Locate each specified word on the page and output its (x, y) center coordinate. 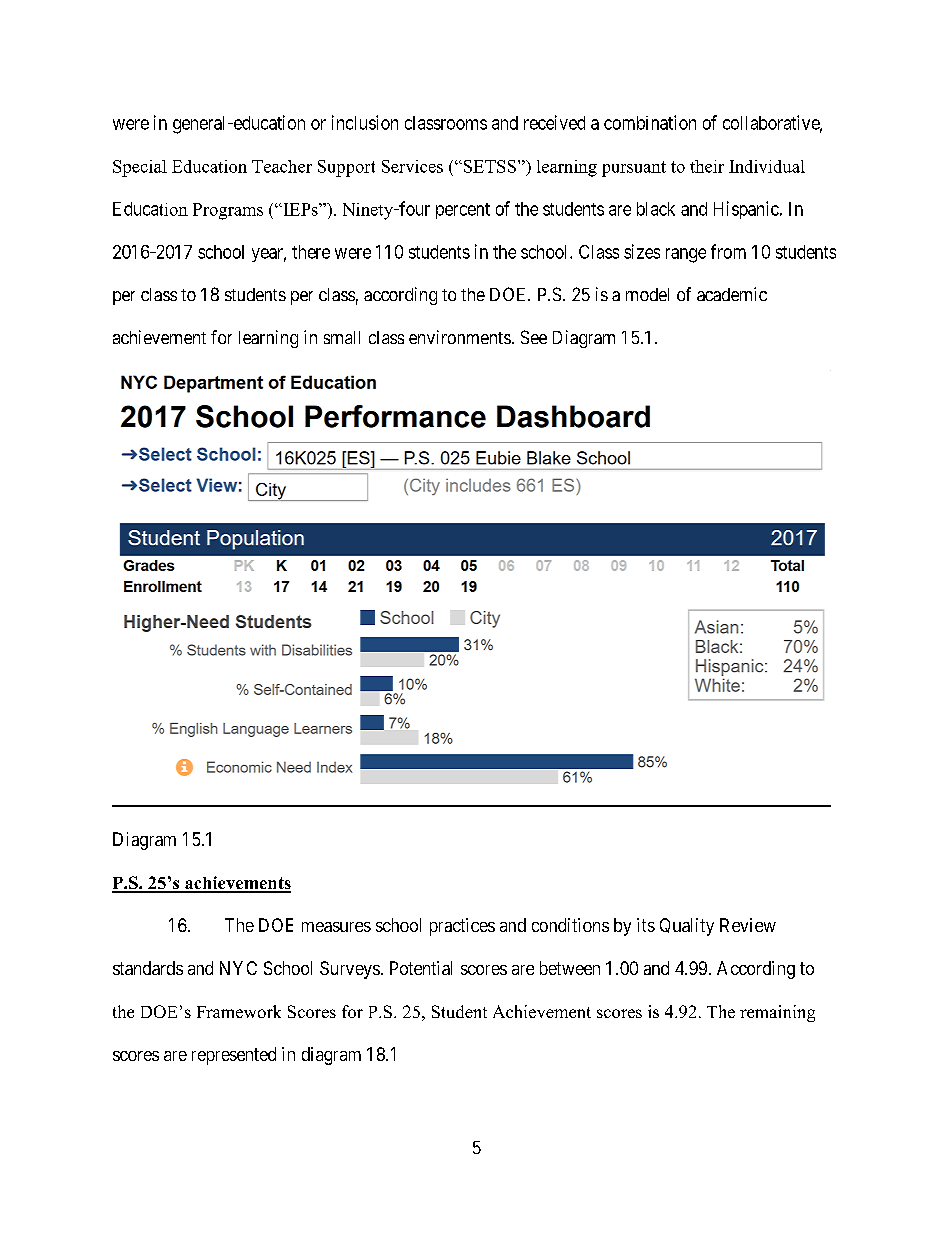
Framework (239, 1011)
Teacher (282, 166)
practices (462, 927)
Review (748, 925)
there (311, 252)
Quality (687, 927)
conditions (570, 925)
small (342, 337)
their (707, 166)
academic (732, 294)
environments (460, 337)
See (534, 337)
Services (412, 166)
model (647, 294)
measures (336, 927)
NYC (238, 968)
